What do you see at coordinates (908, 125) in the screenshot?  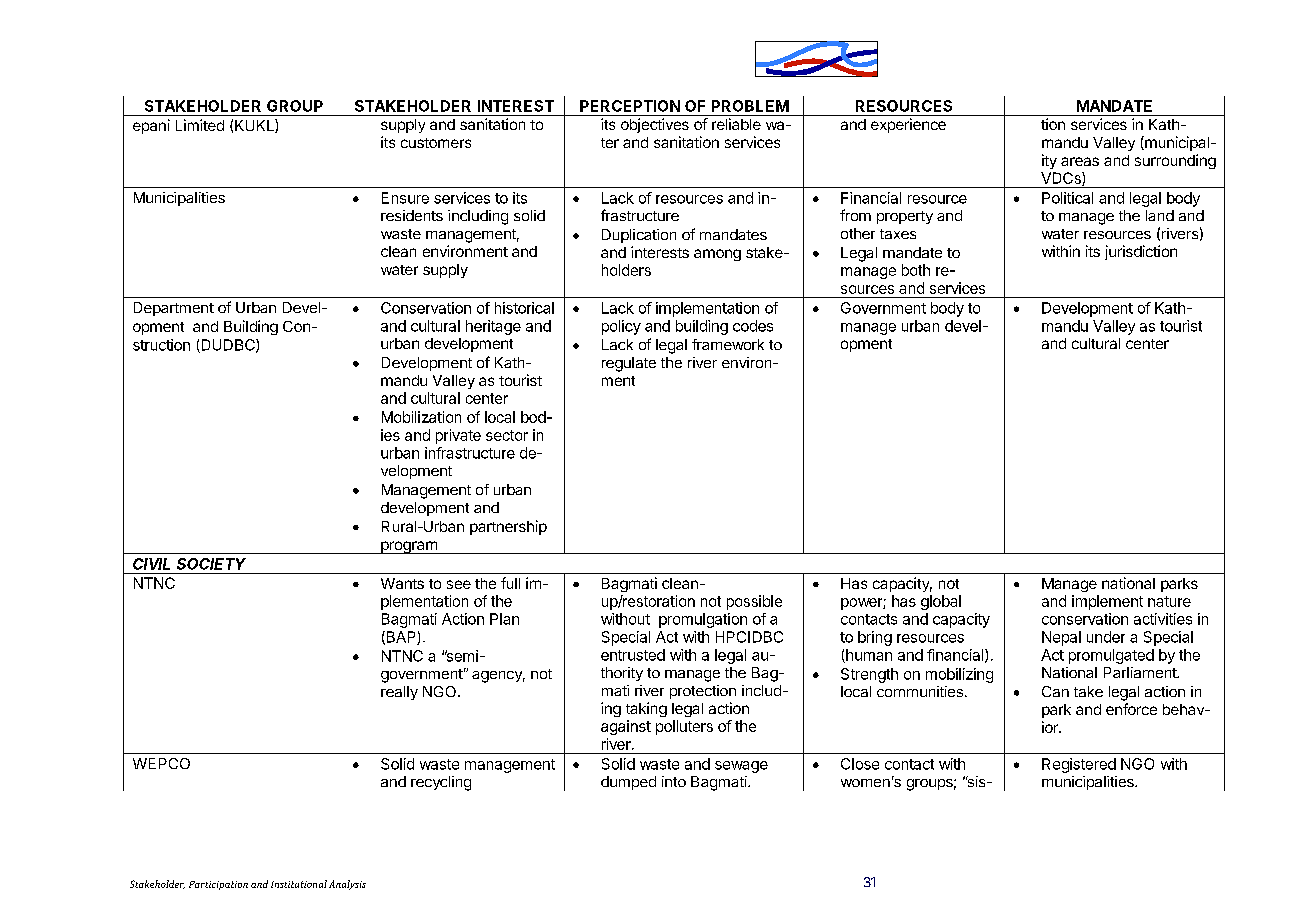 I see `experience` at bounding box center [908, 125].
